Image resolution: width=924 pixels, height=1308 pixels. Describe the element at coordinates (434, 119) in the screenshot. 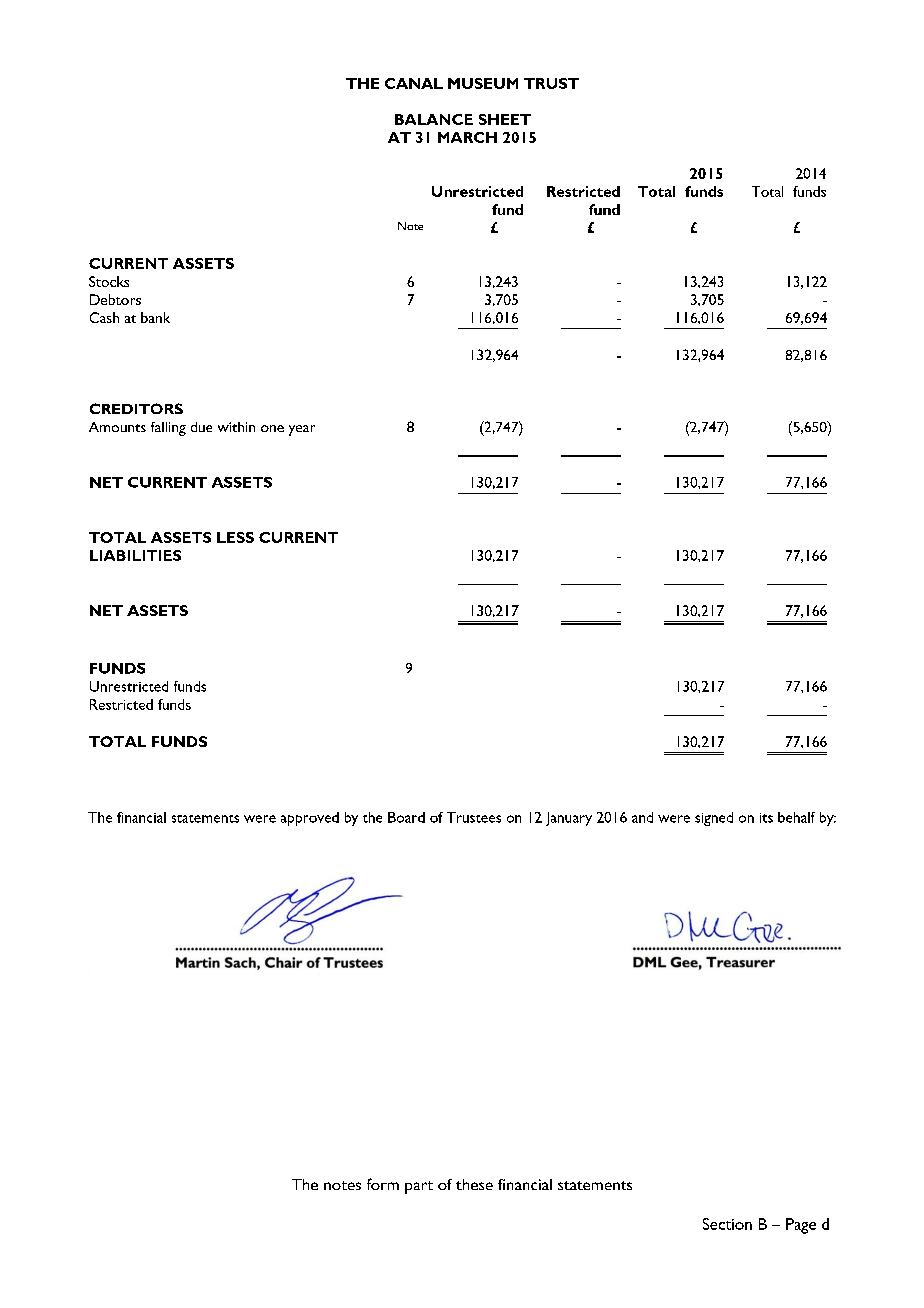

I see `BALANCE` at that location.
